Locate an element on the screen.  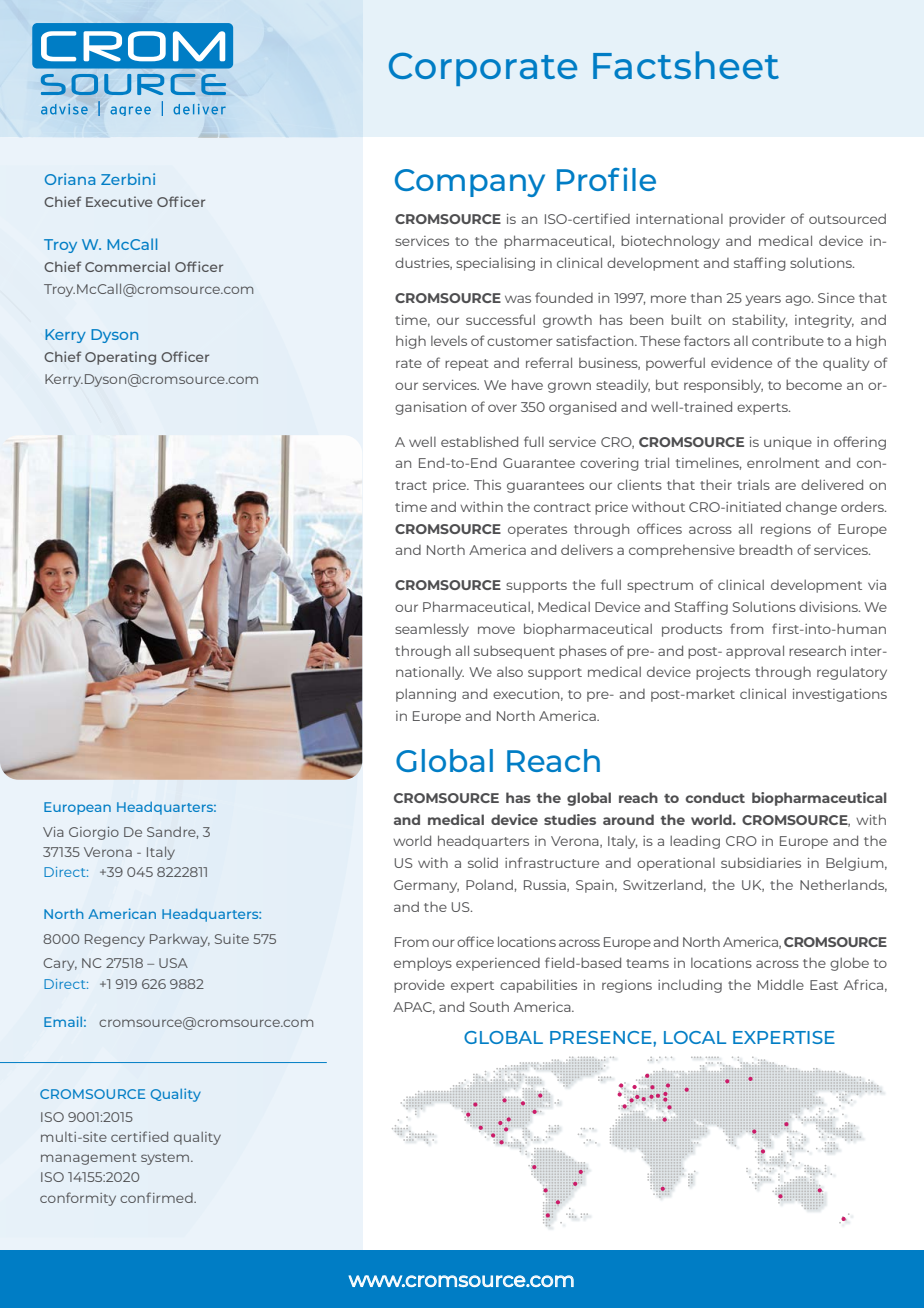
experienced is located at coordinates (498, 964).
